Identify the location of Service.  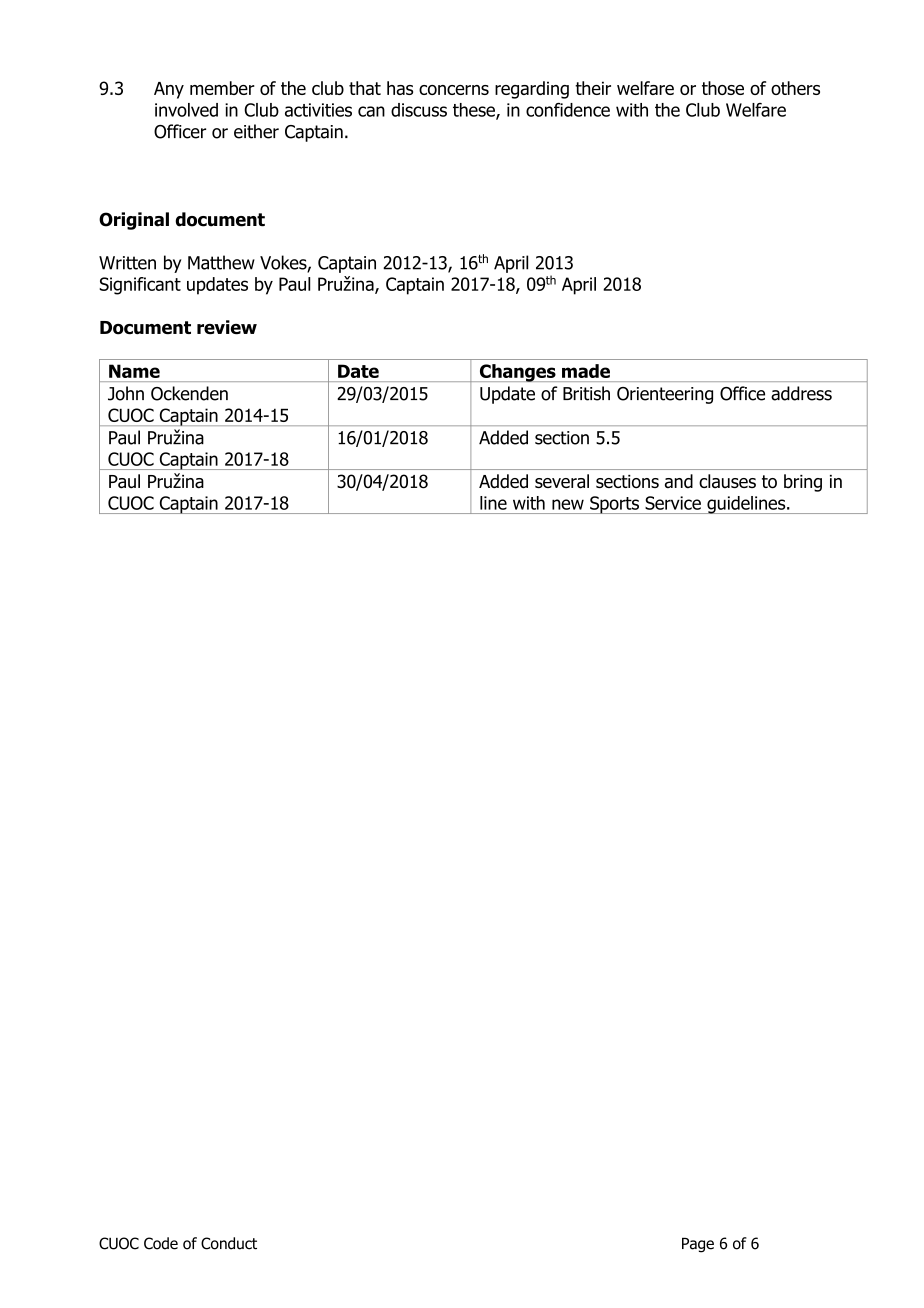
(673, 503).
